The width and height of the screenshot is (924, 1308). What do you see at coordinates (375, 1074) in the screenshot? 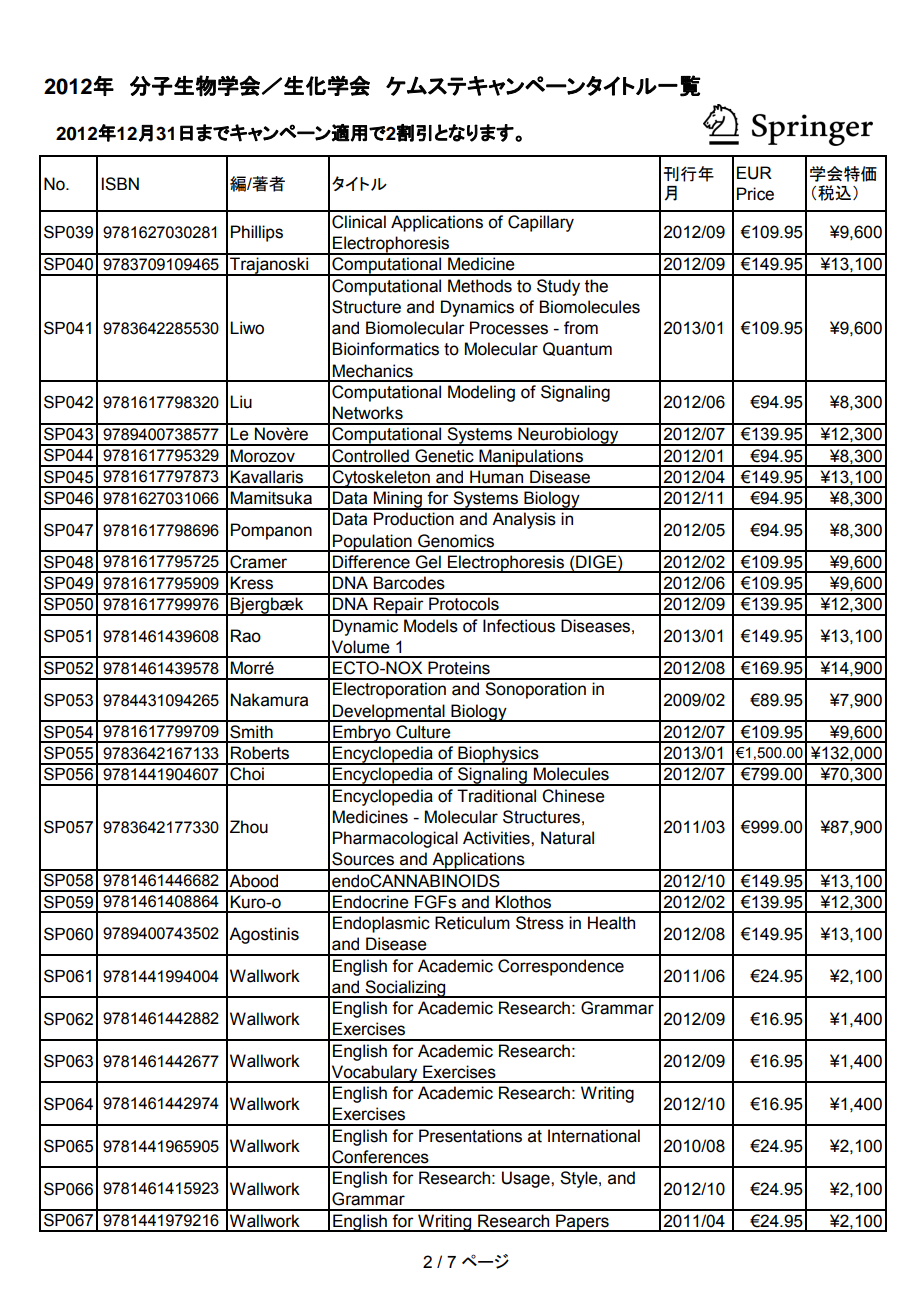
I see `Vocabulary` at bounding box center [375, 1074].
